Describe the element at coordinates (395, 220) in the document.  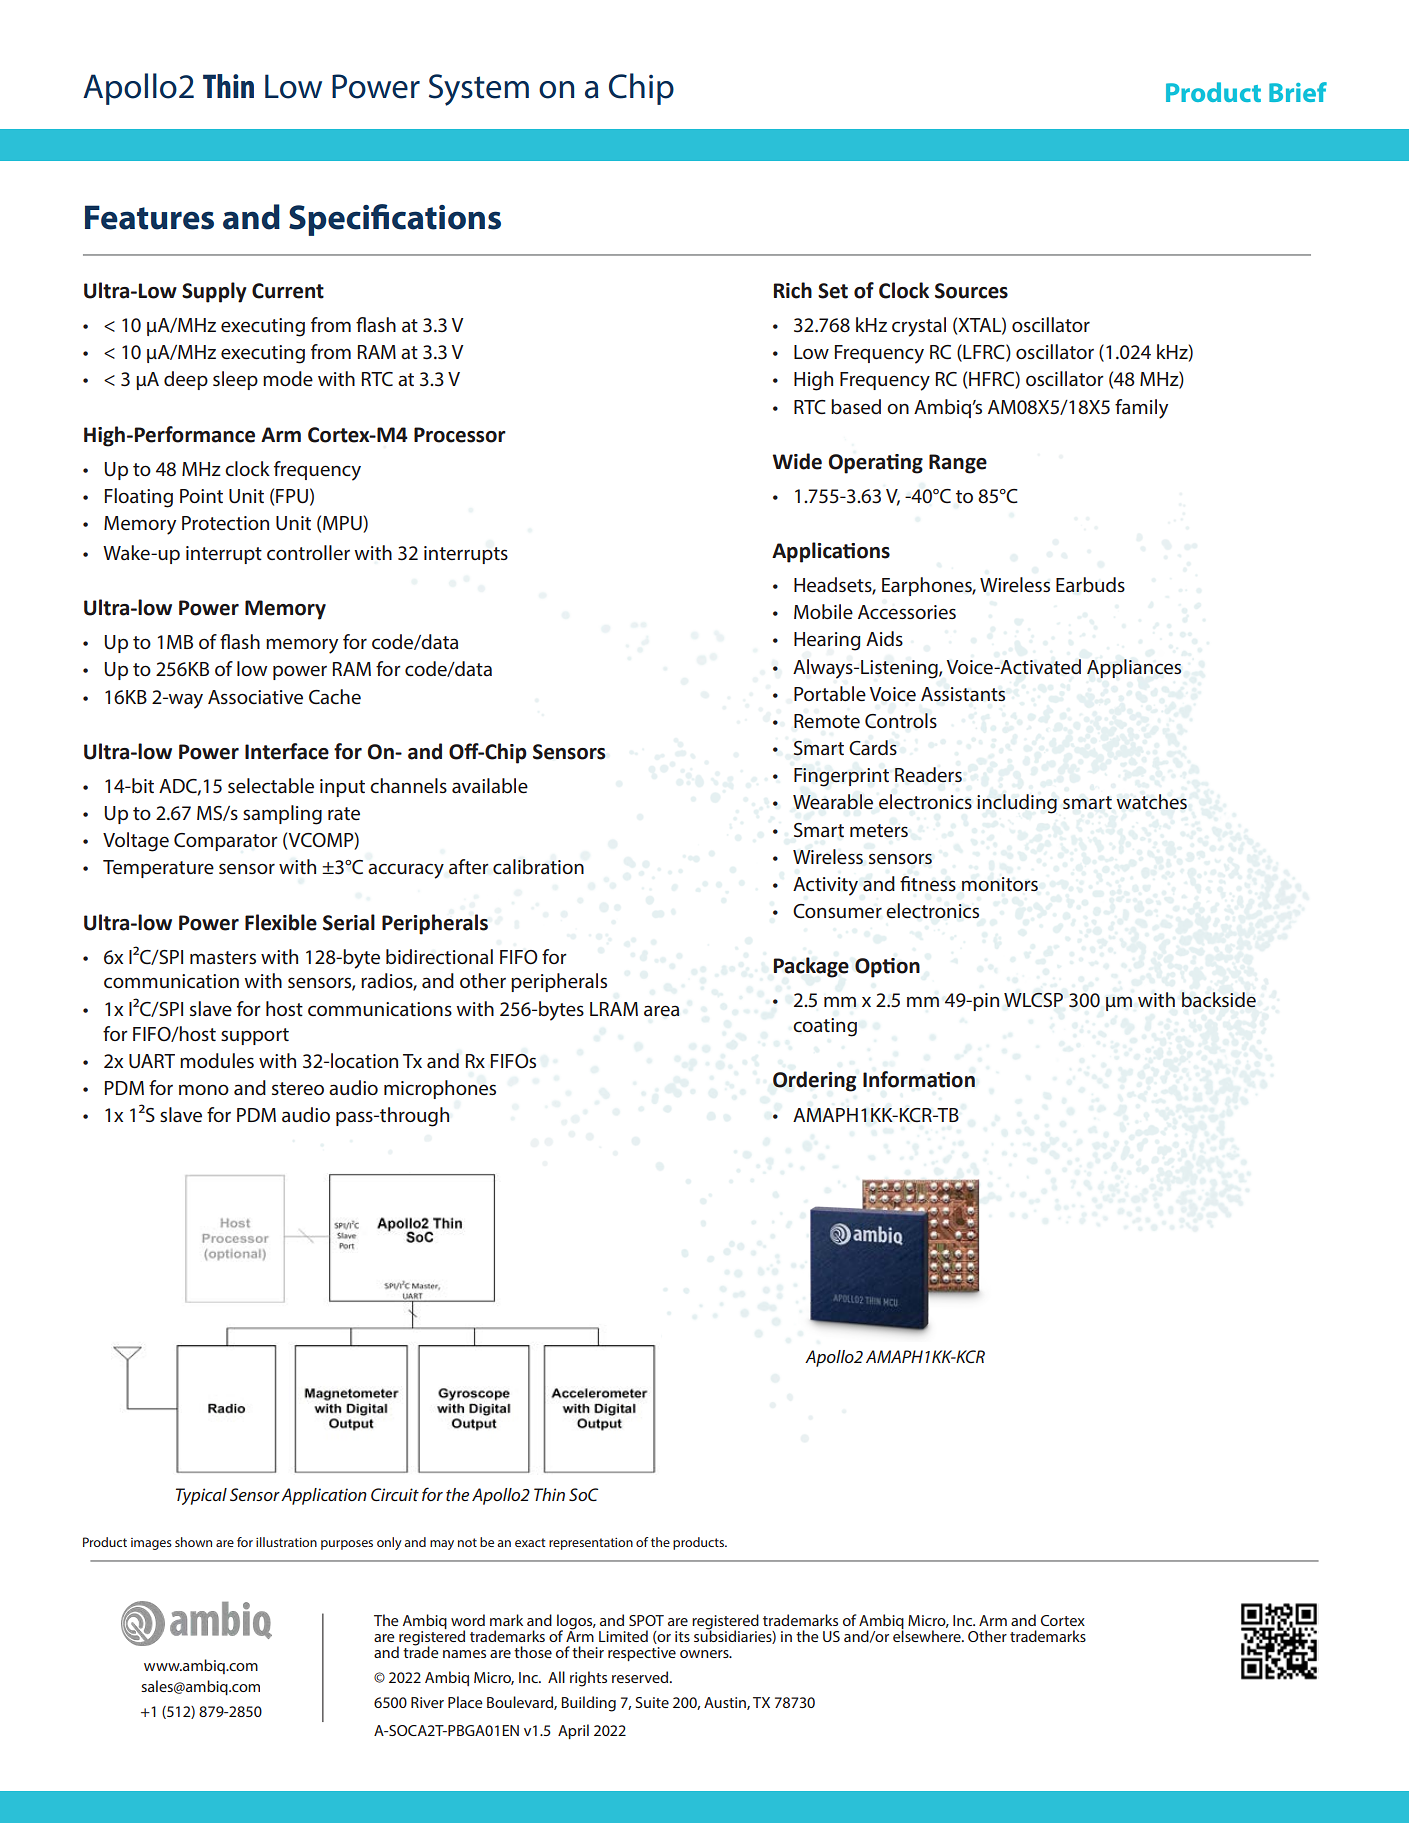
I see `Specifications` at that location.
